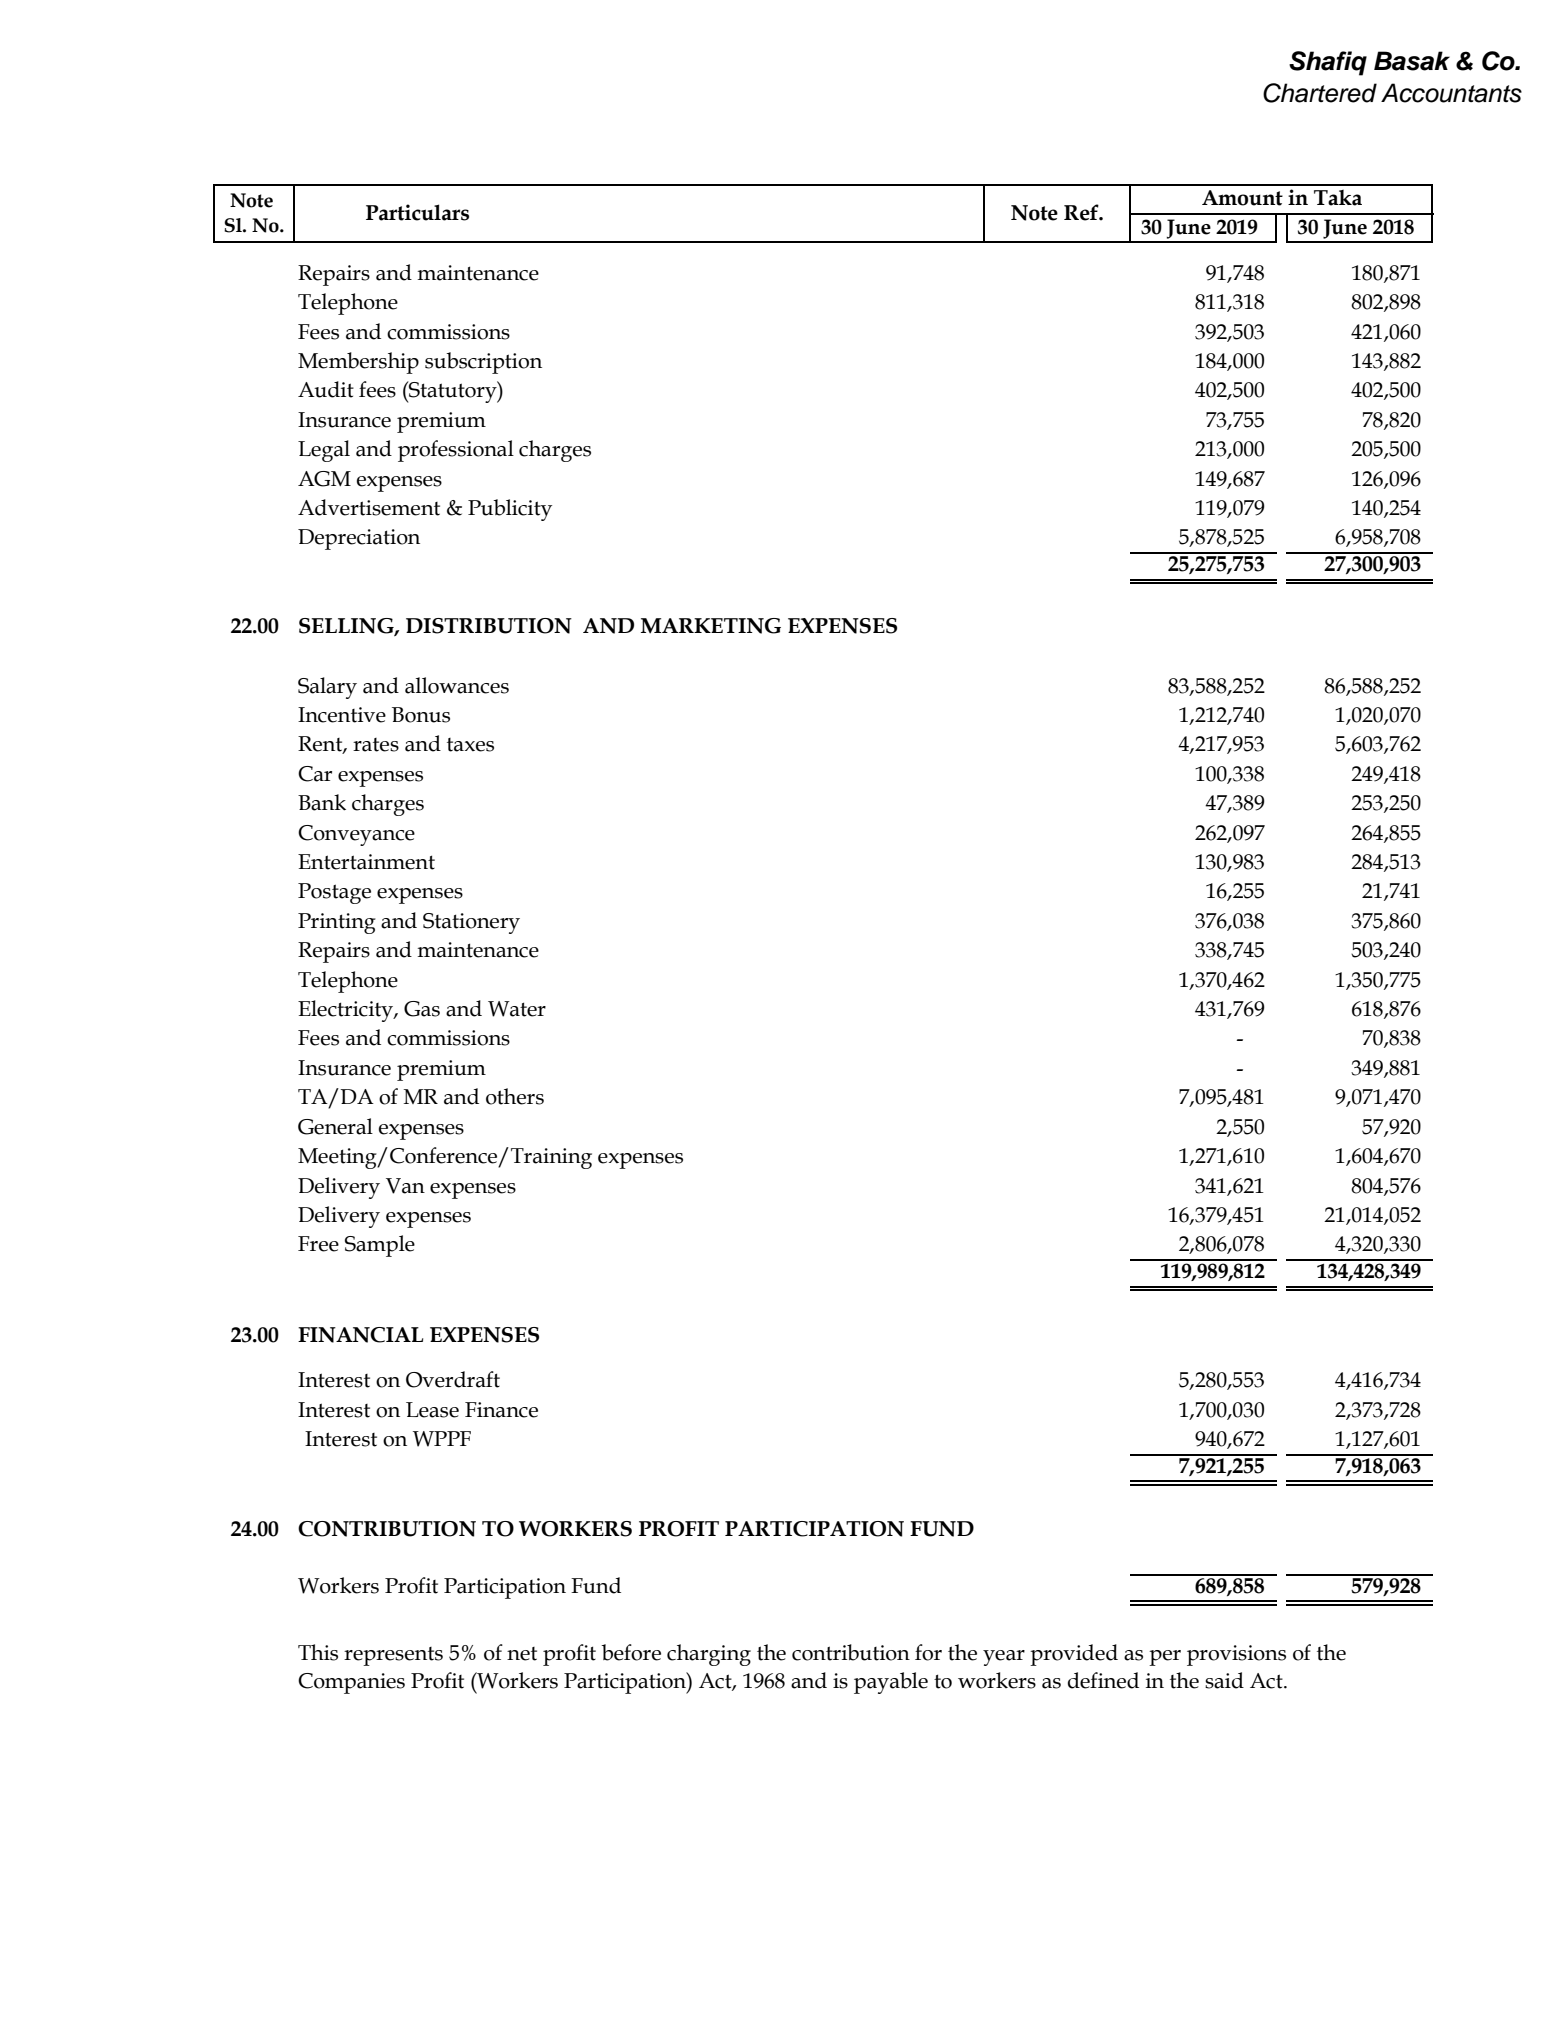  Describe the element at coordinates (1242, 198) in the screenshot. I see `Amount` at that location.
